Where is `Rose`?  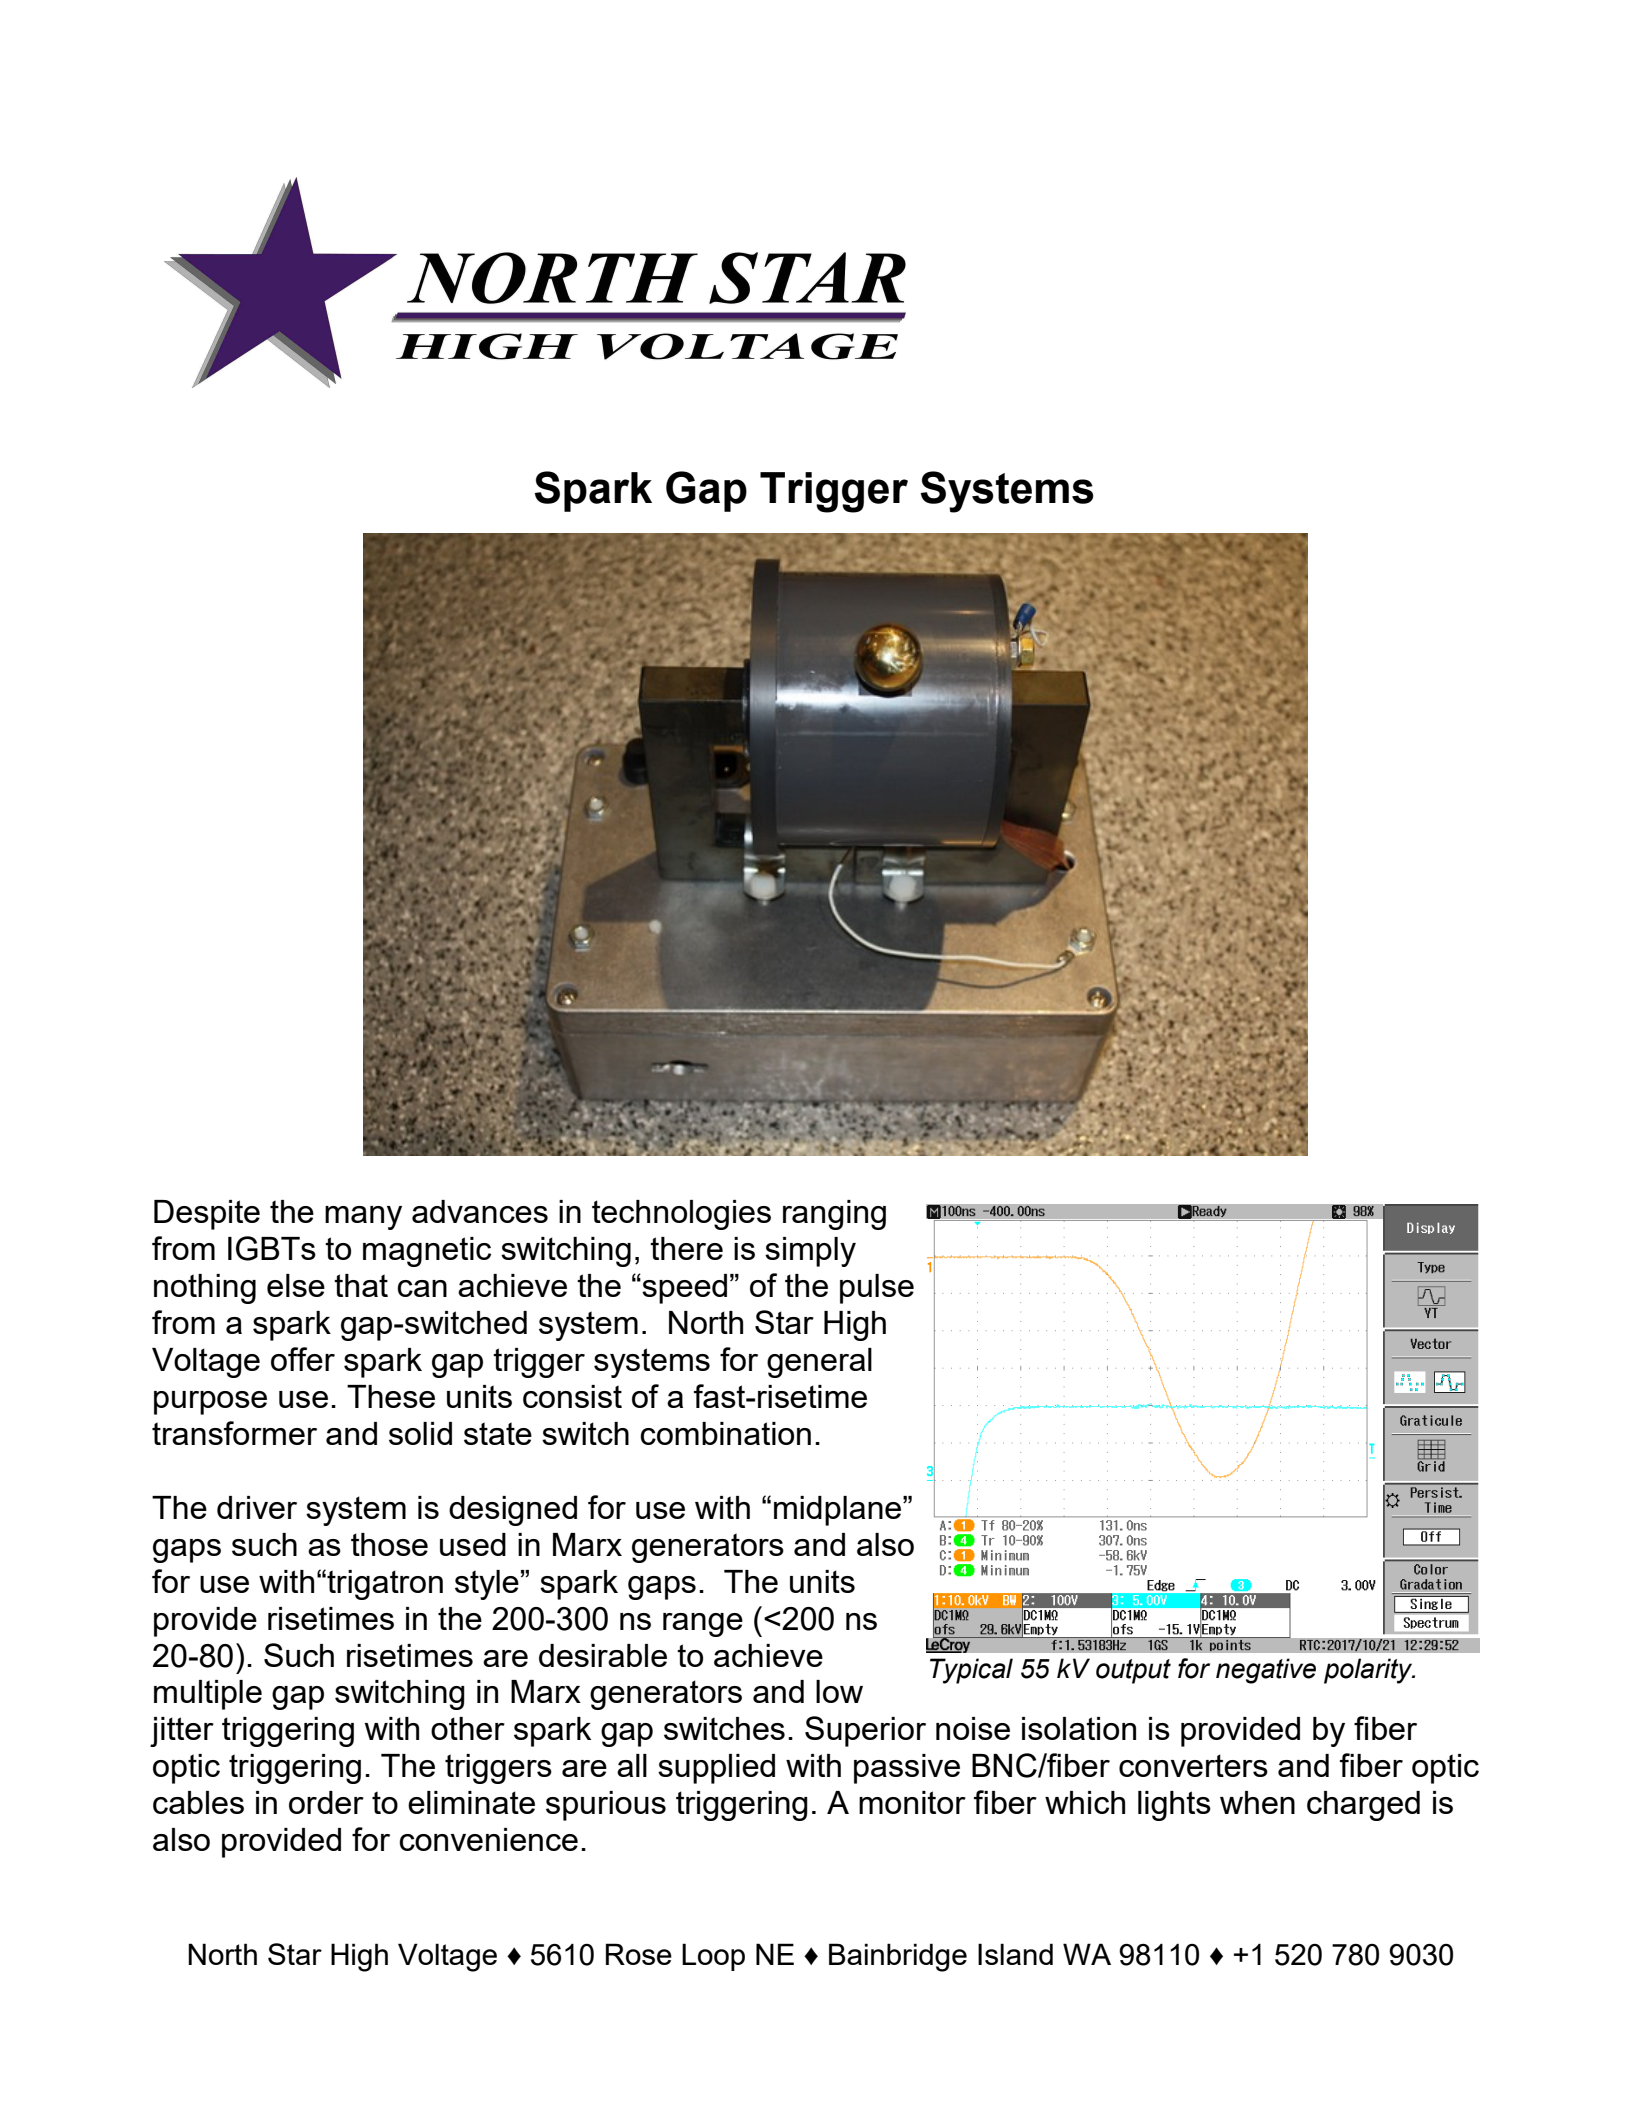 Rose is located at coordinates (639, 1954).
